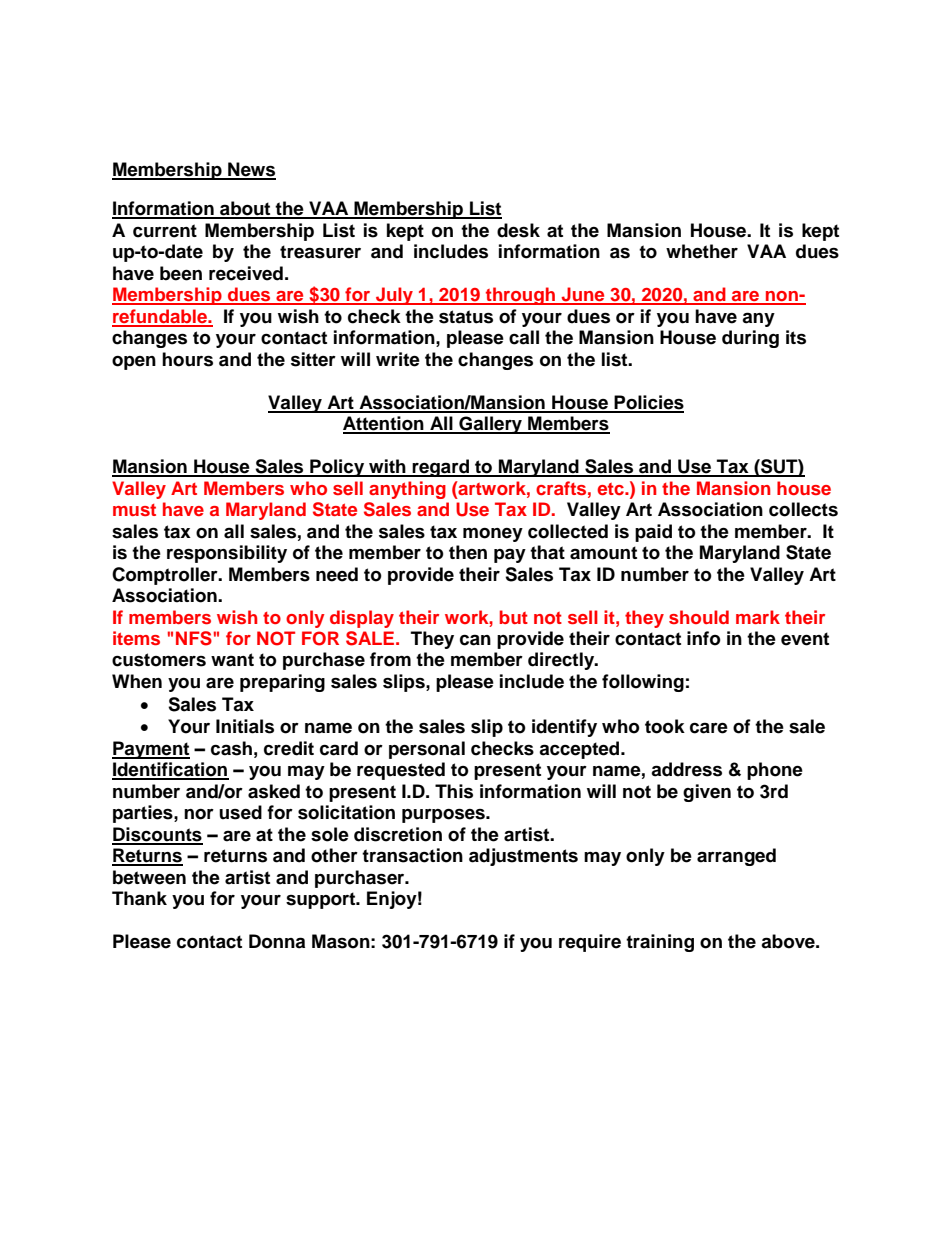 This page has width=952, height=1233. What do you see at coordinates (518, 230) in the page?
I see `desk` at bounding box center [518, 230].
